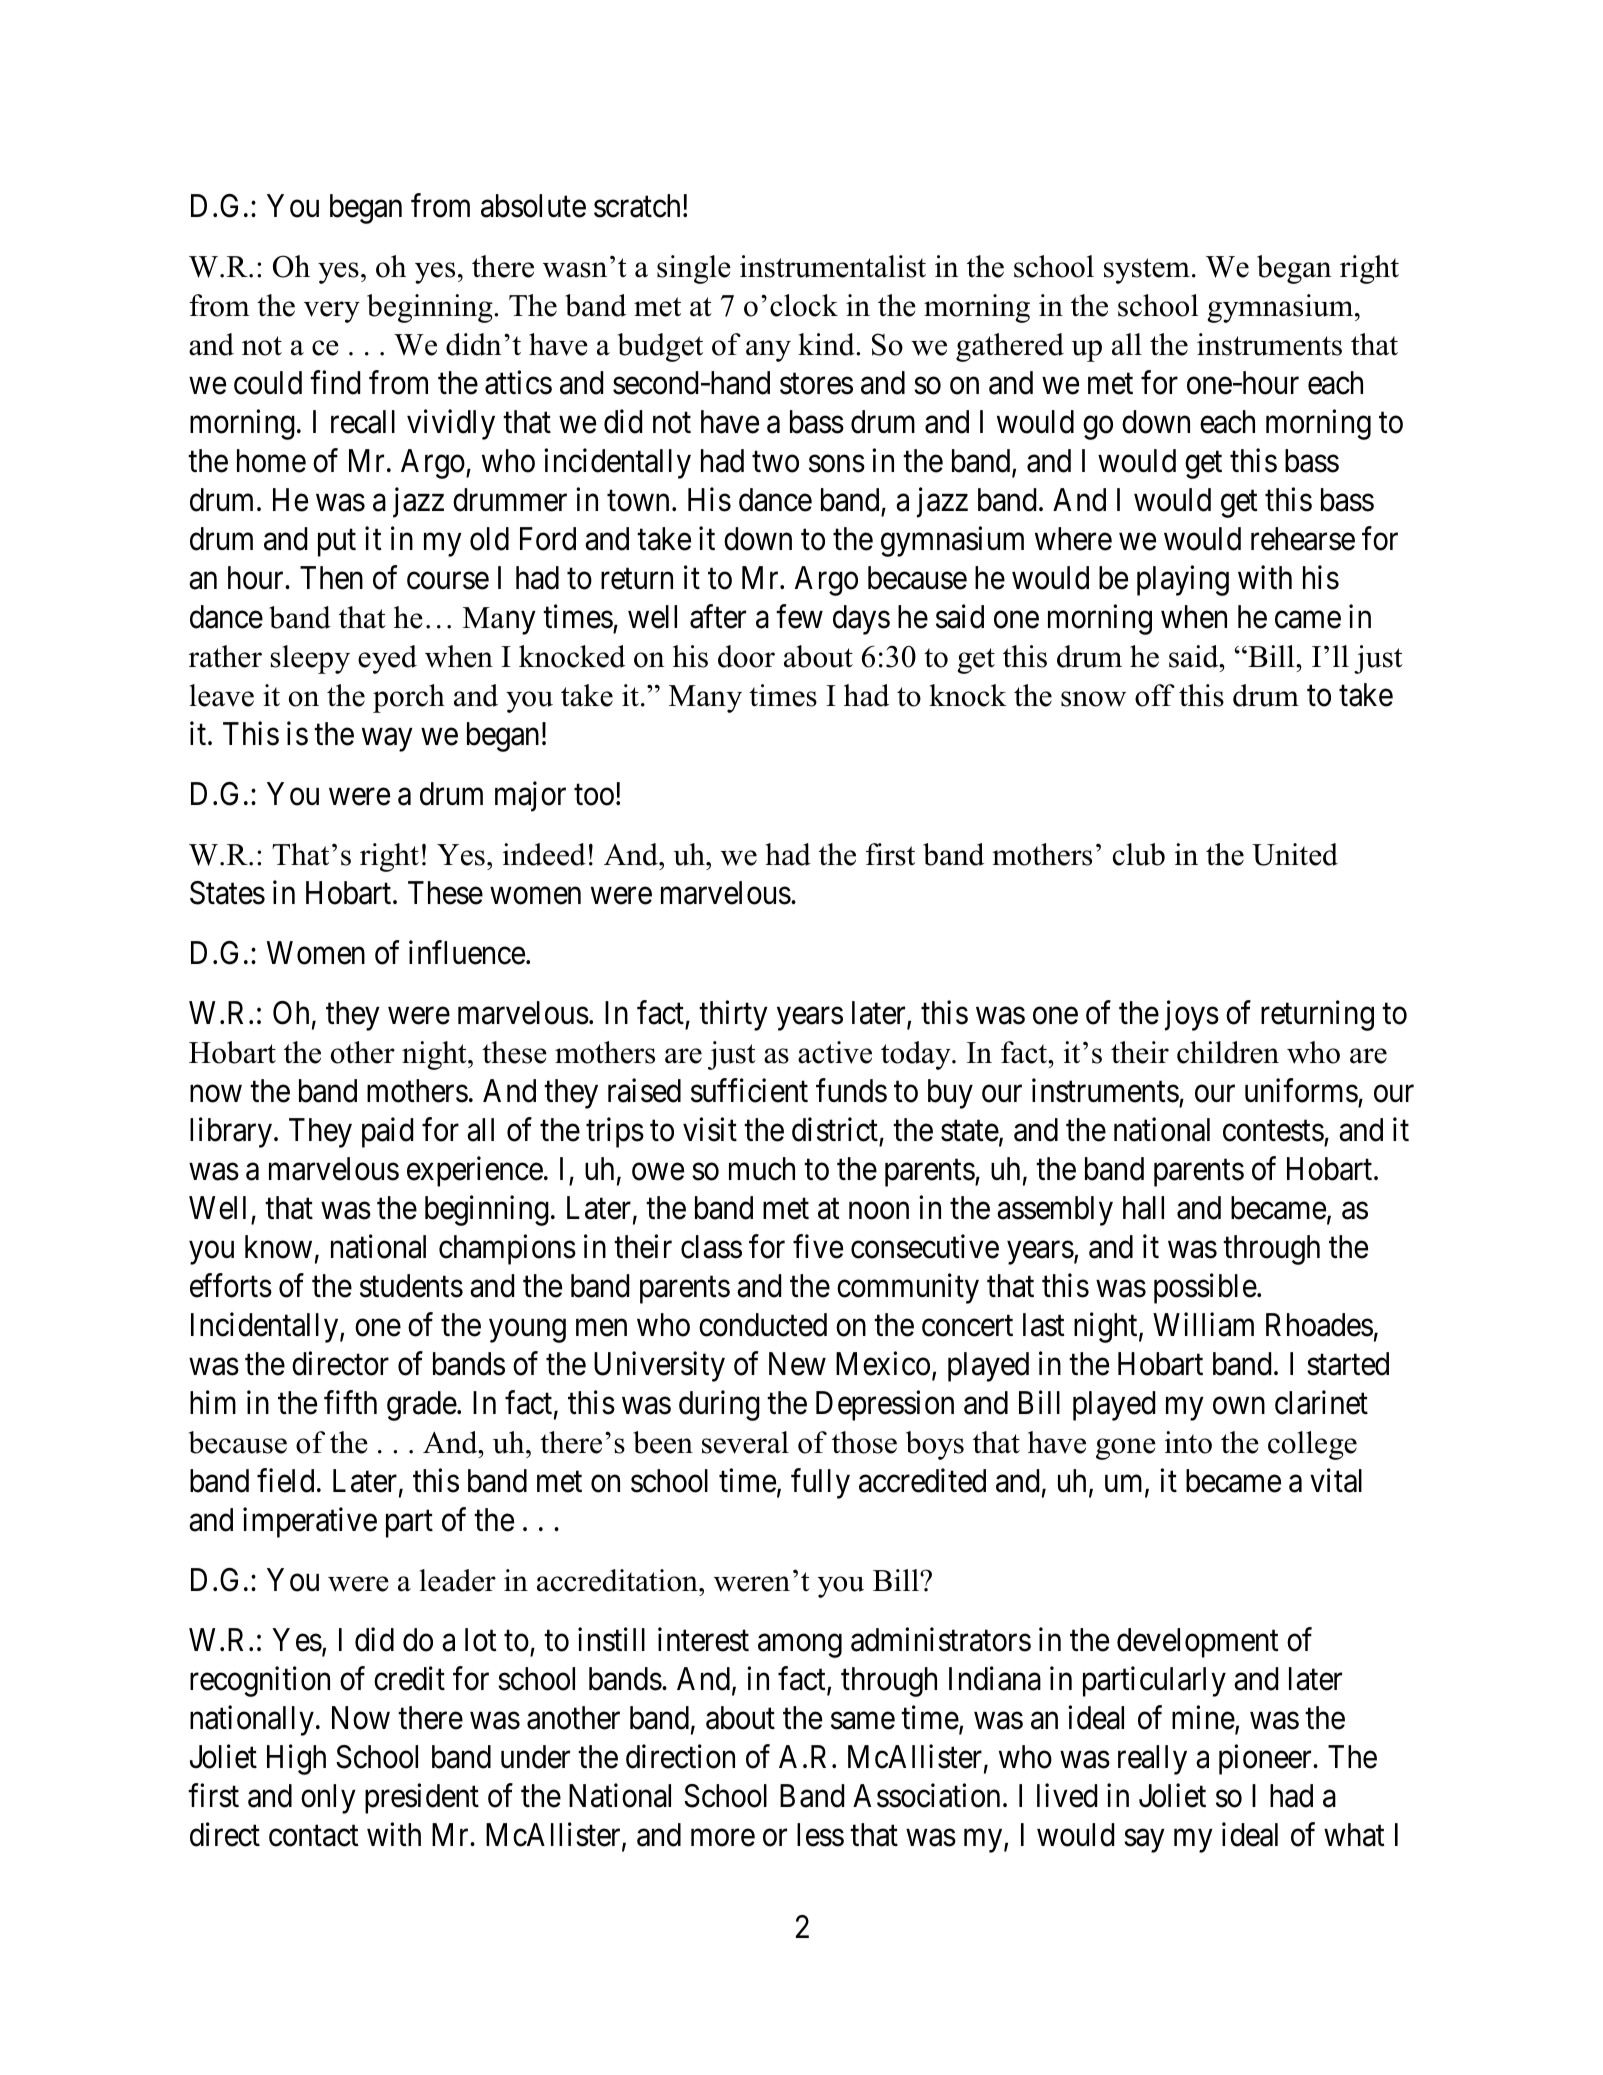  I want to click on way, so click(387, 740).
